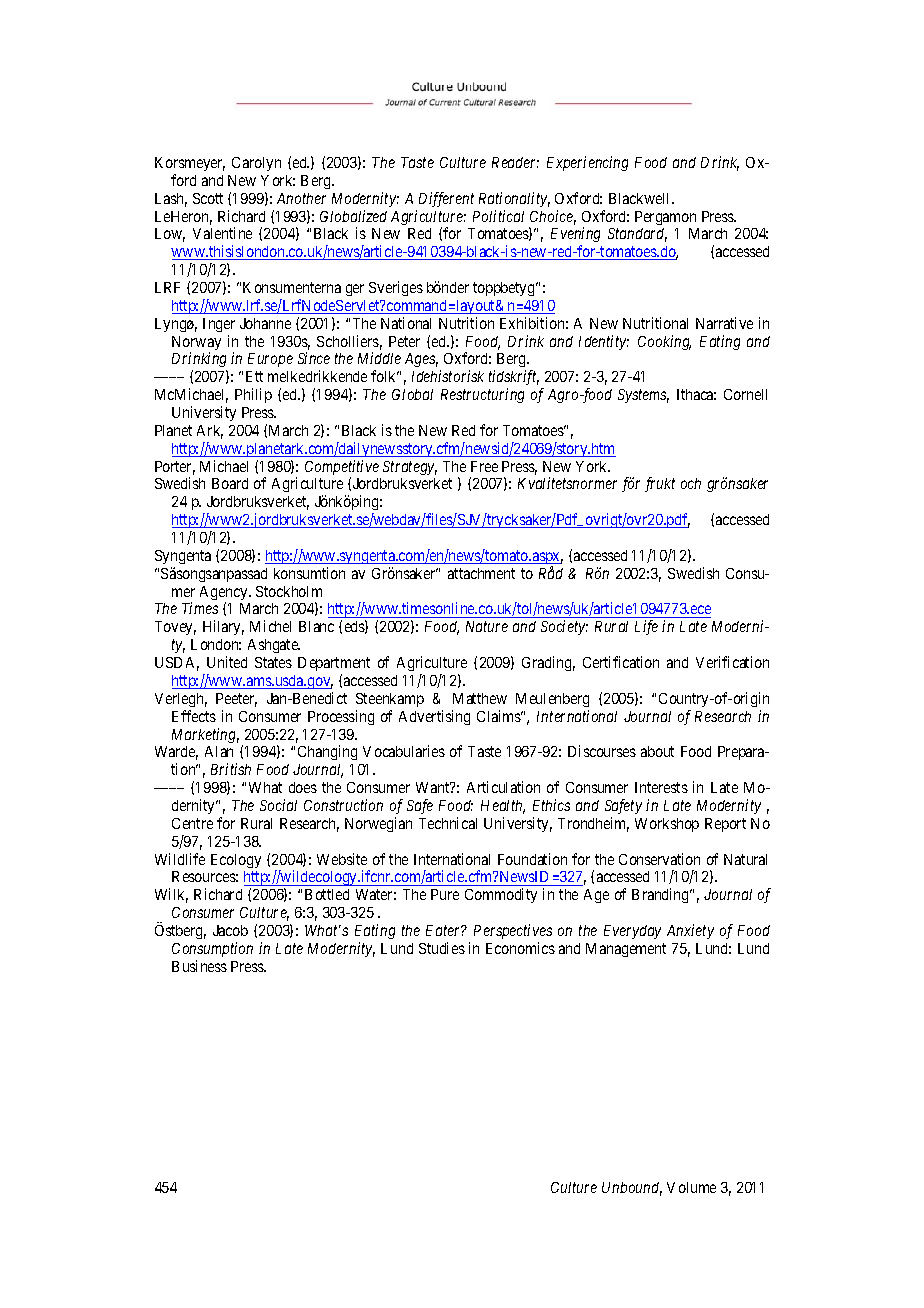 This screenshot has height=1308, width=924. Describe the element at coordinates (446, 199) in the screenshot. I see `Different` at that location.
